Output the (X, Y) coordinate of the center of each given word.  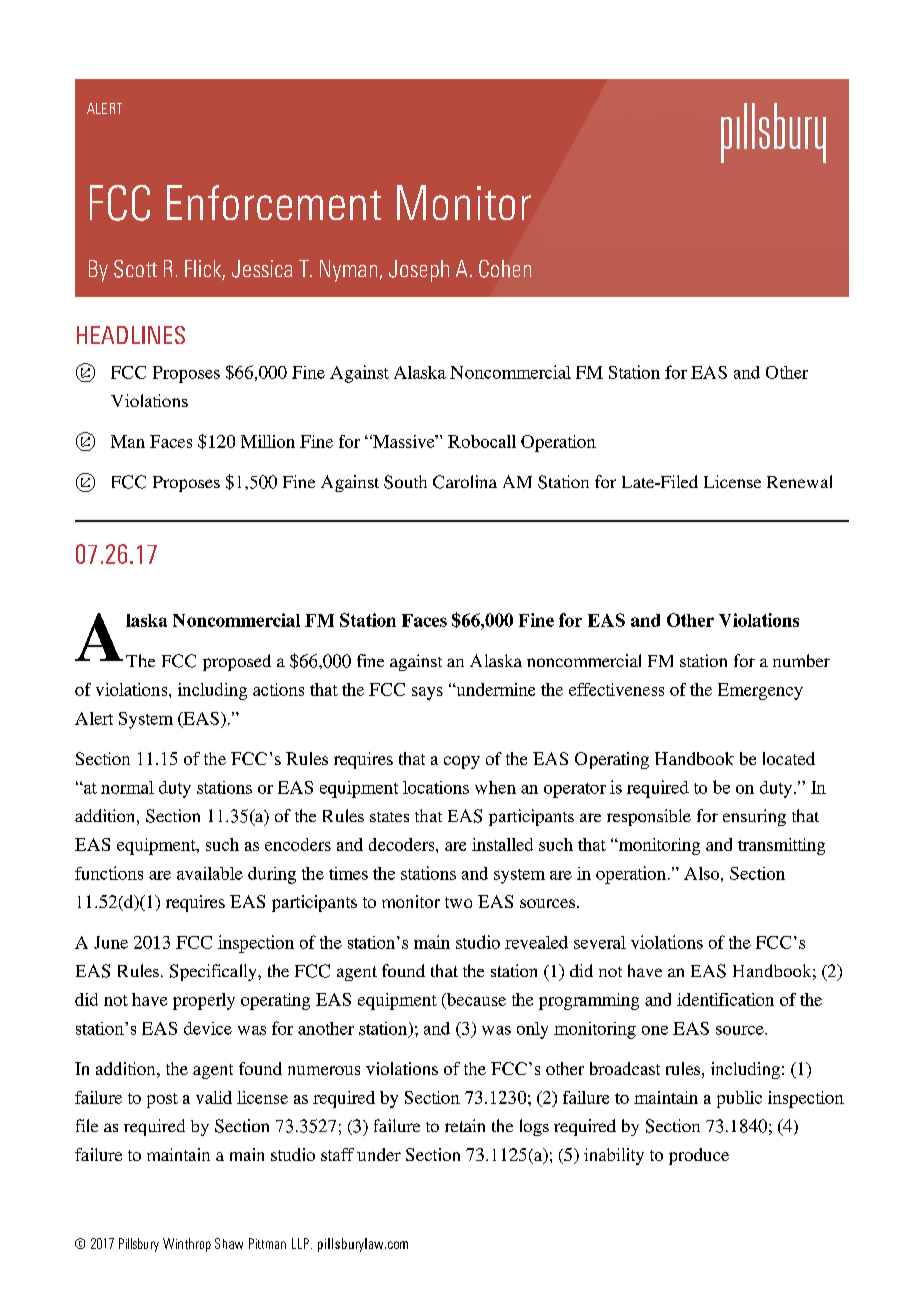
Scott (135, 269)
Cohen (505, 269)
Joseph (419, 271)
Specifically (214, 972)
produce (699, 1156)
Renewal (799, 481)
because (475, 1001)
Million (268, 441)
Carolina (465, 482)
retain (465, 1125)
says (427, 693)
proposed (237, 662)
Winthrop (187, 1245)
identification (725, 999)
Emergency (760, 691)
